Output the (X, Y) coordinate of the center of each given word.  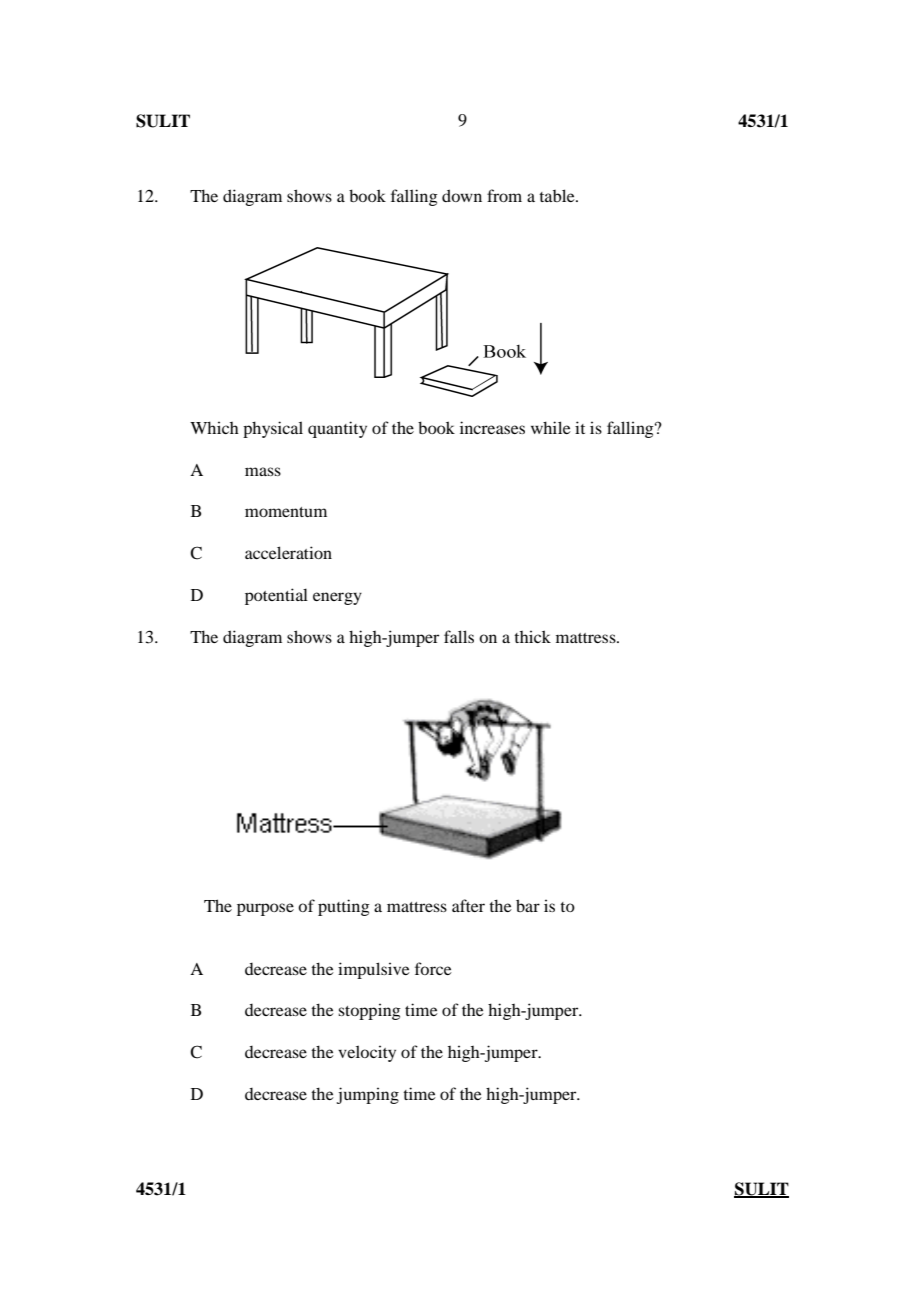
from (504, 195)
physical (273, 429)
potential (276, 596)
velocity (367, 1053)
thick (532, 636)
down (462, 195)
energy (337, 598)
